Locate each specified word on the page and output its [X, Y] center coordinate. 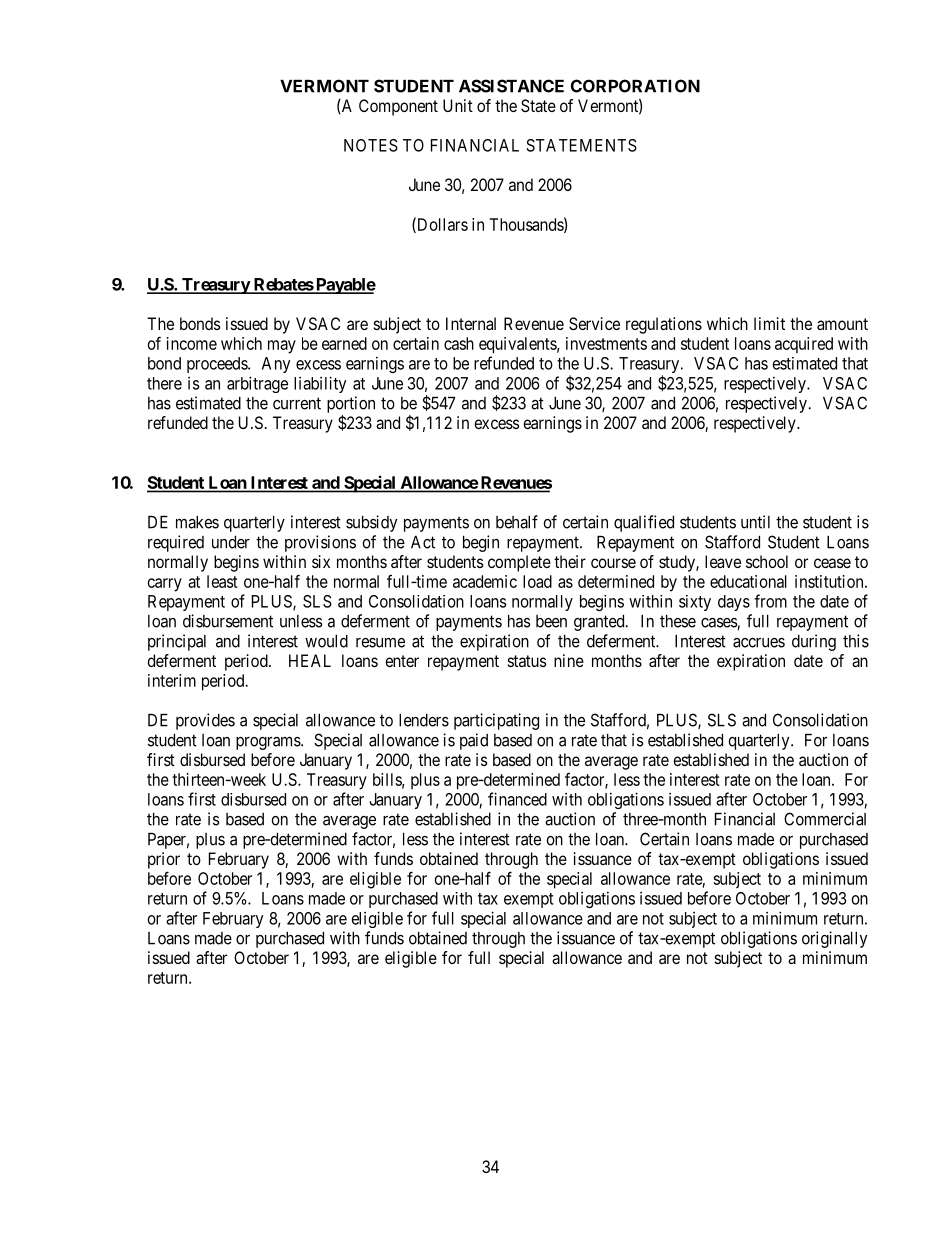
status [527, 661]
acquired [804, 345]
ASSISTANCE [511, 86]
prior [164, 860]
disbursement [228, 621]
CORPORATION [635, 86]
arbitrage [257, 384]
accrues [759, 643]
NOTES [371, 145]
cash [459, 343]
